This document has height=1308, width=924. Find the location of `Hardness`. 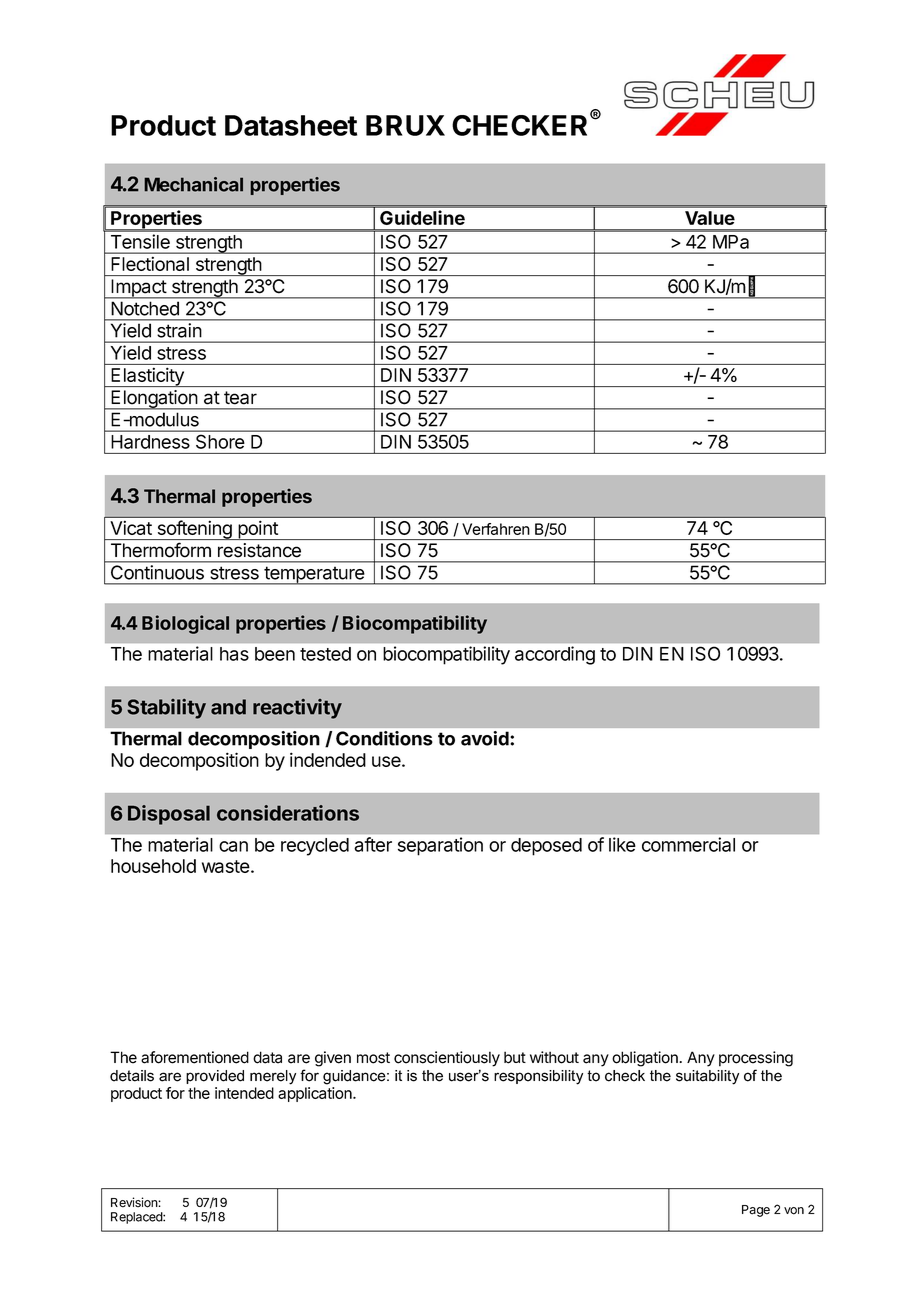

Hardness is located at coordinates (150, 442).
